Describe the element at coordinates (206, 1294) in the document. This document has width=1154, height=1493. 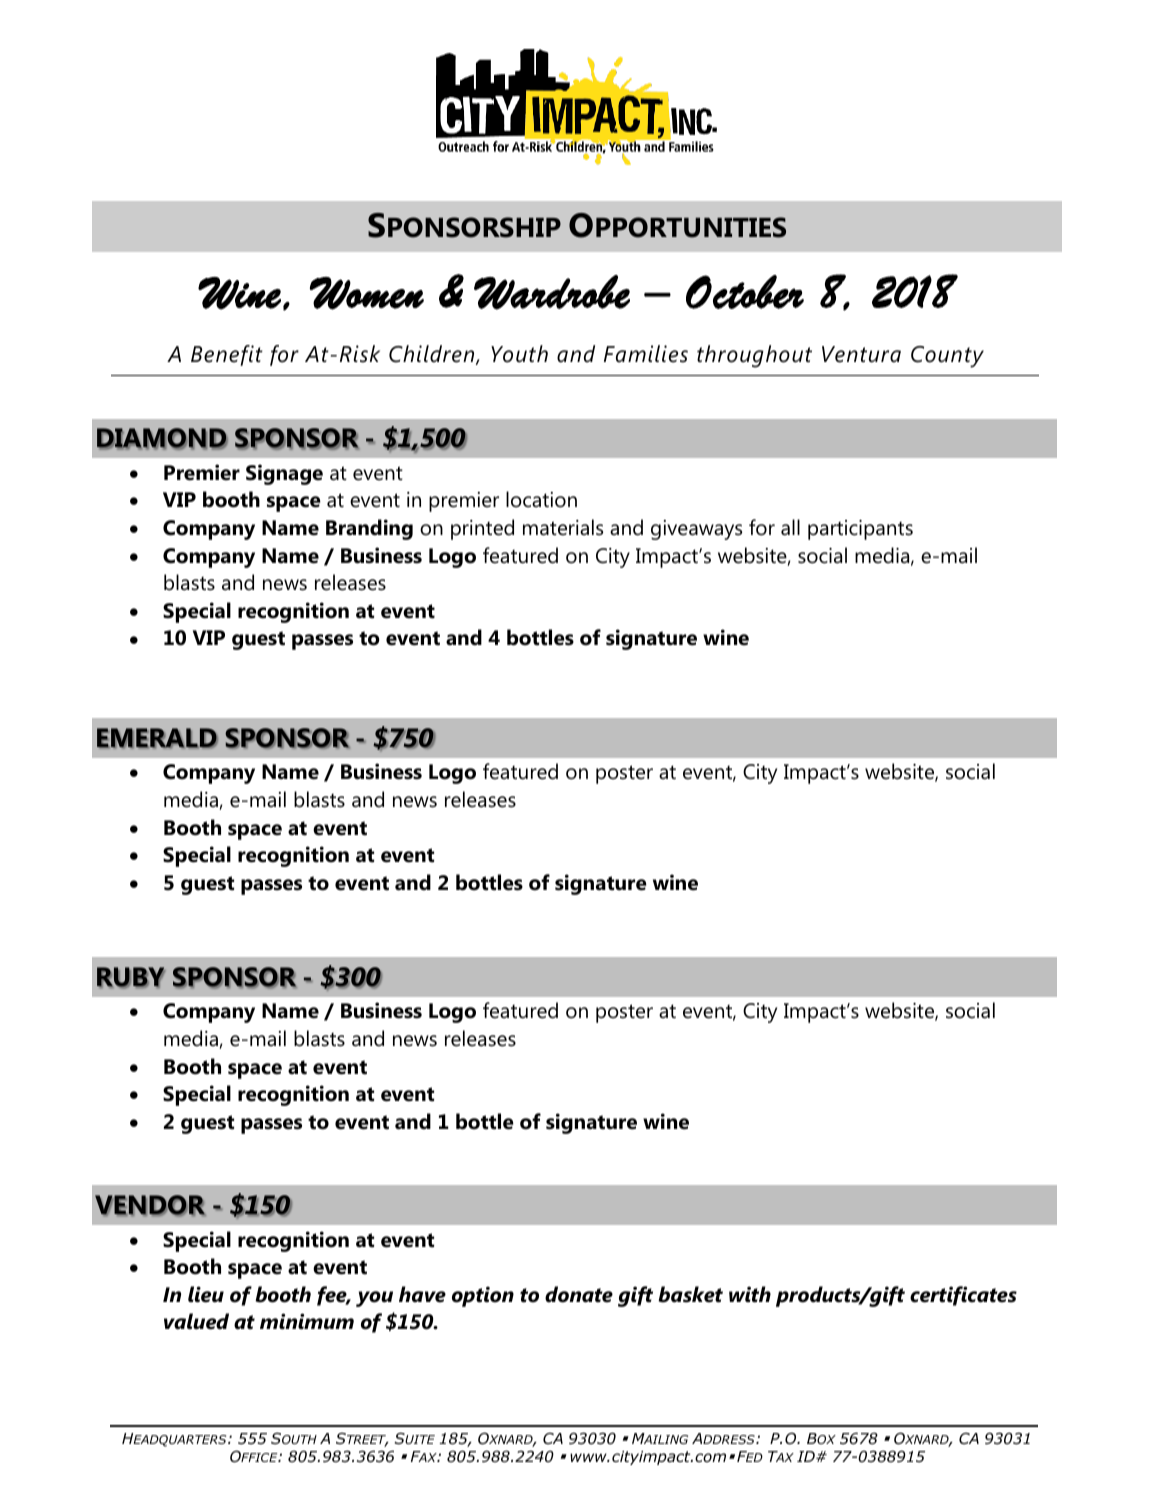
I see `lieu` at that location.
